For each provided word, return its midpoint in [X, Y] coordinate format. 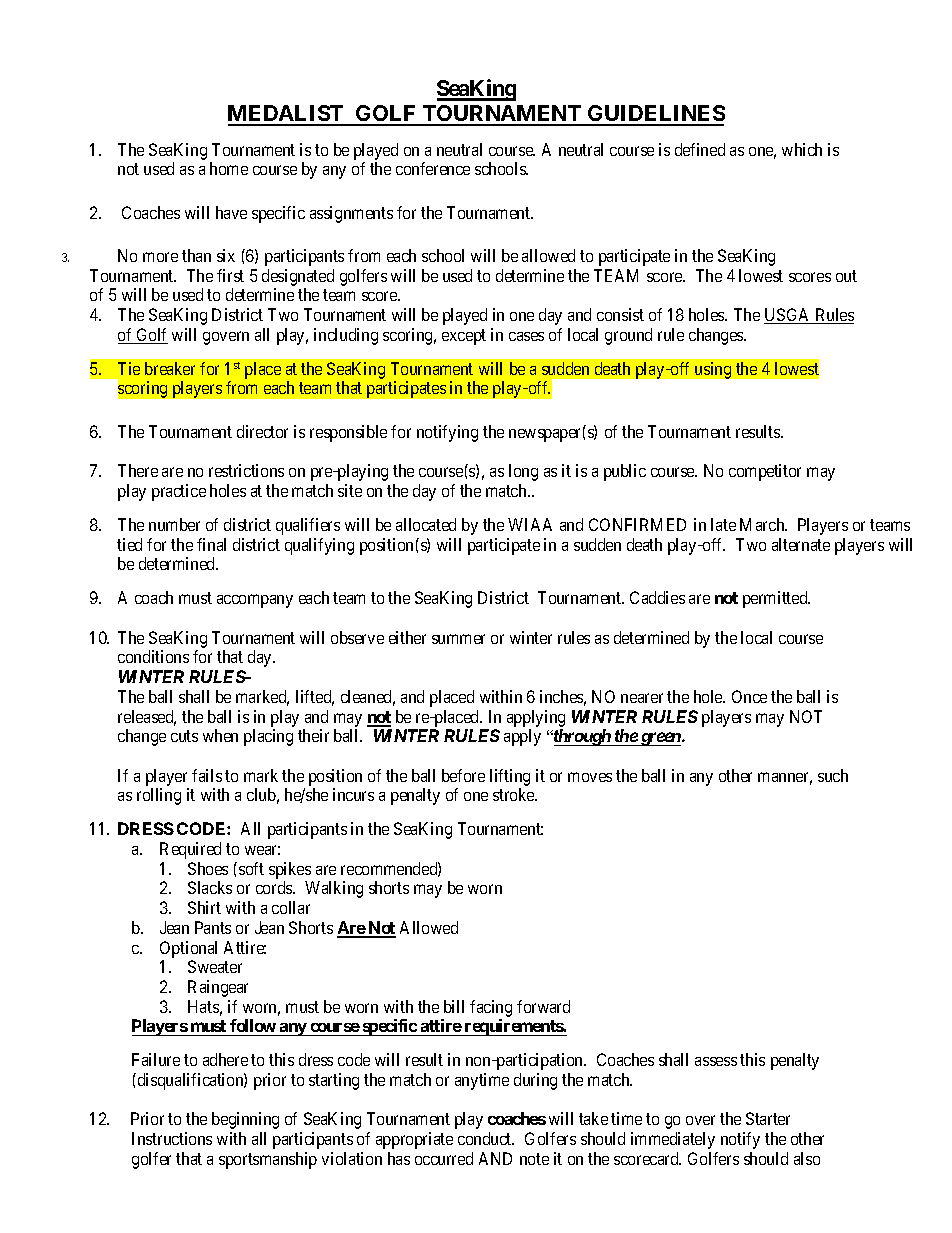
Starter [768, 1118]
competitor [765, 472]
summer [458, 639]
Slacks [210, 887]
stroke [515, 794]
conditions [153, 656]
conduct [486, 1138]
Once [749, 696]
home [229, 168]
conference [433, 168]
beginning [245, 1120]
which [802, 149]
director [262, 431]
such [833, 775]
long [523, 472]
